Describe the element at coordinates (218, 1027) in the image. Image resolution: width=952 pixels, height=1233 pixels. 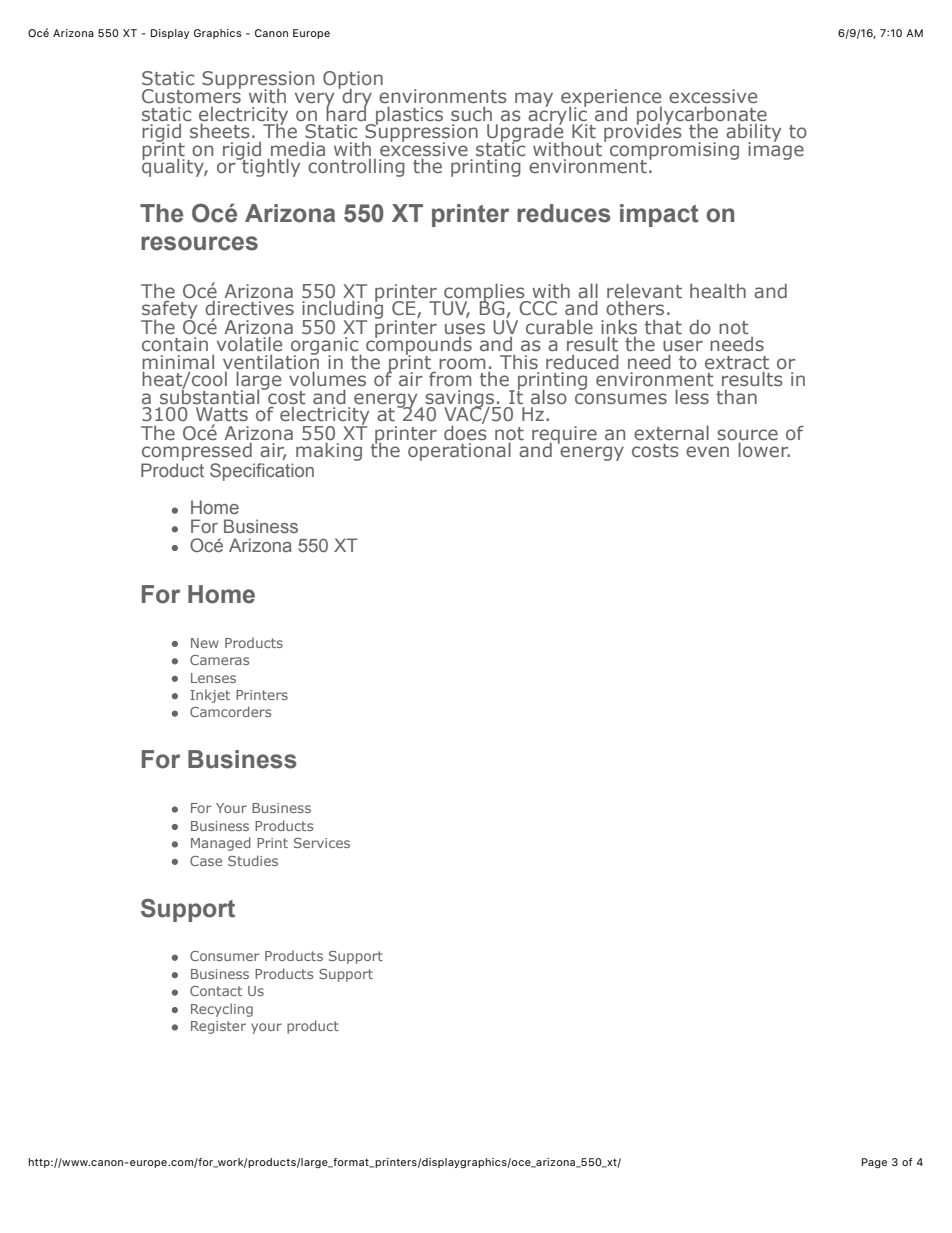
I see `Register` at that location.
